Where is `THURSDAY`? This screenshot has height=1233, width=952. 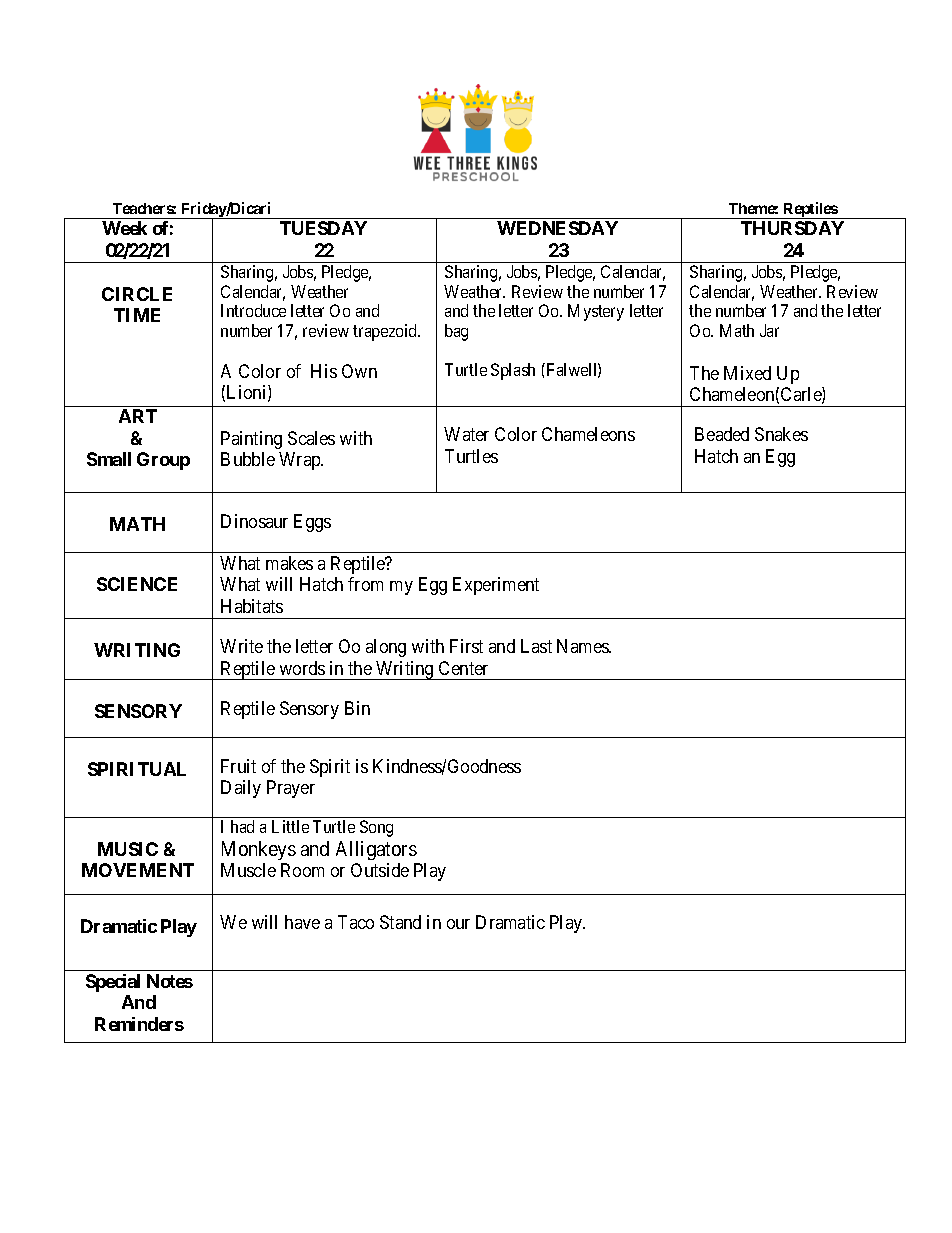
THURSDAY is located at coordinates (792, 228).
